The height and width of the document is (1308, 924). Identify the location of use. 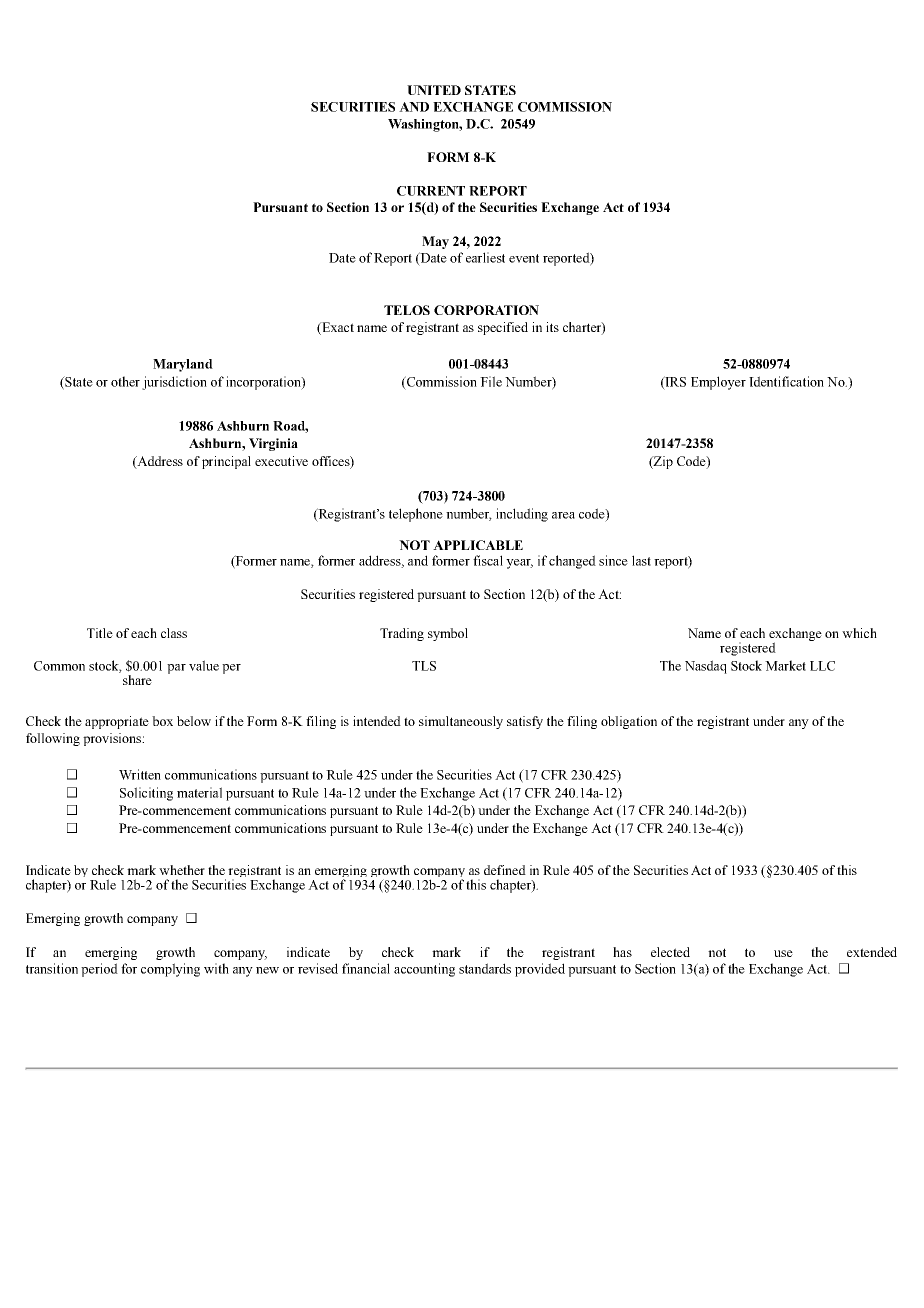
(783, 953).
